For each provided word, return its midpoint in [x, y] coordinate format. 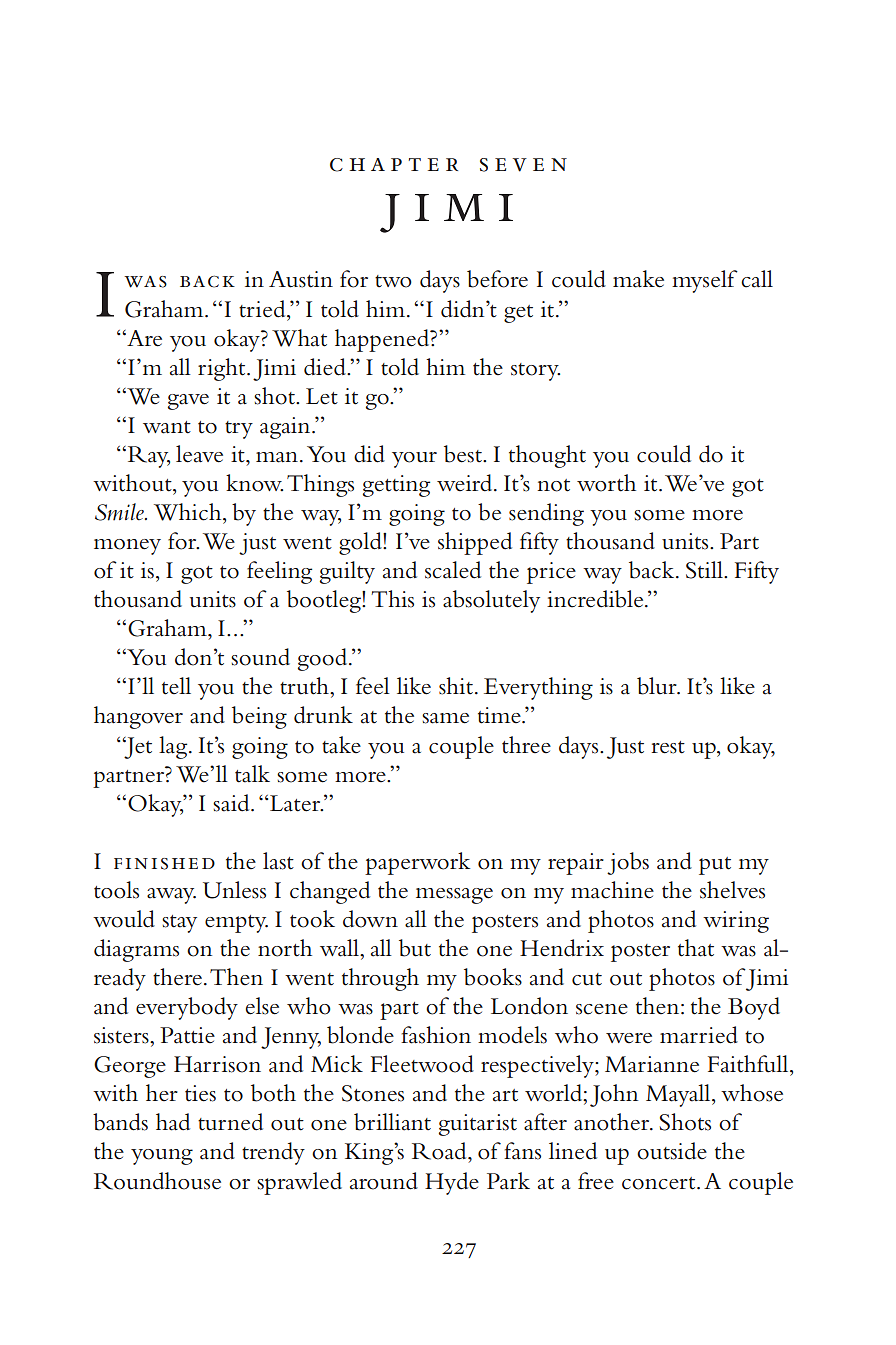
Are [143, 338]
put [715, 866]
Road [440, 1151]
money [127, 547]
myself [705, 281]
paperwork [417, 863]
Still [705, 570]
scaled [453, 570]
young [162, 1157]
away [171, 896]
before [497, 279]
